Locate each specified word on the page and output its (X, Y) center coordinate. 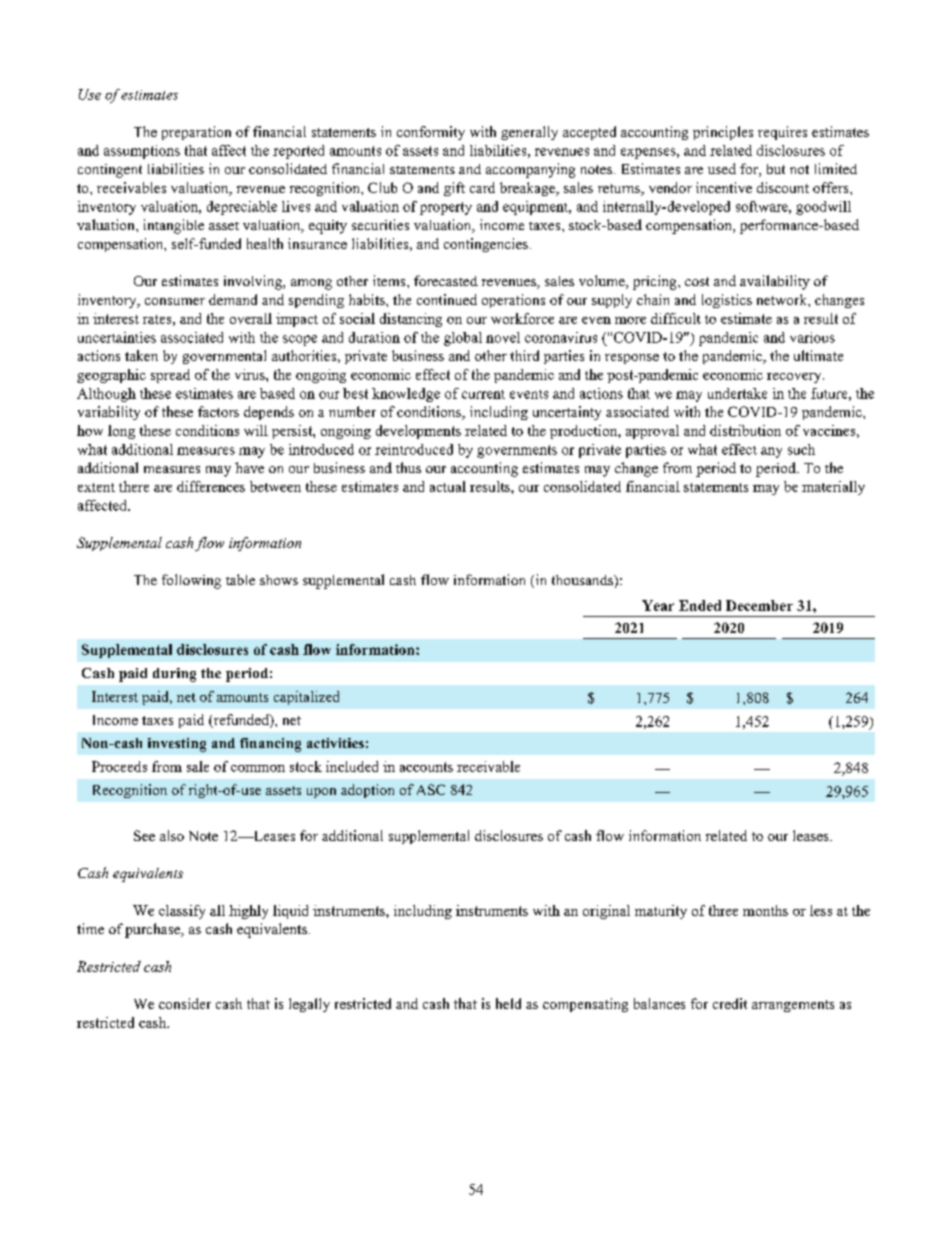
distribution (745, 430)
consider (185, 1003)
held (508, 1003)
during (174, 675)
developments (418, 432)
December (759, 605)
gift (454, 189)
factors (218, 411)
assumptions (142, 152)
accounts (426, 767)
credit (730, 1003)
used (722, 168)
